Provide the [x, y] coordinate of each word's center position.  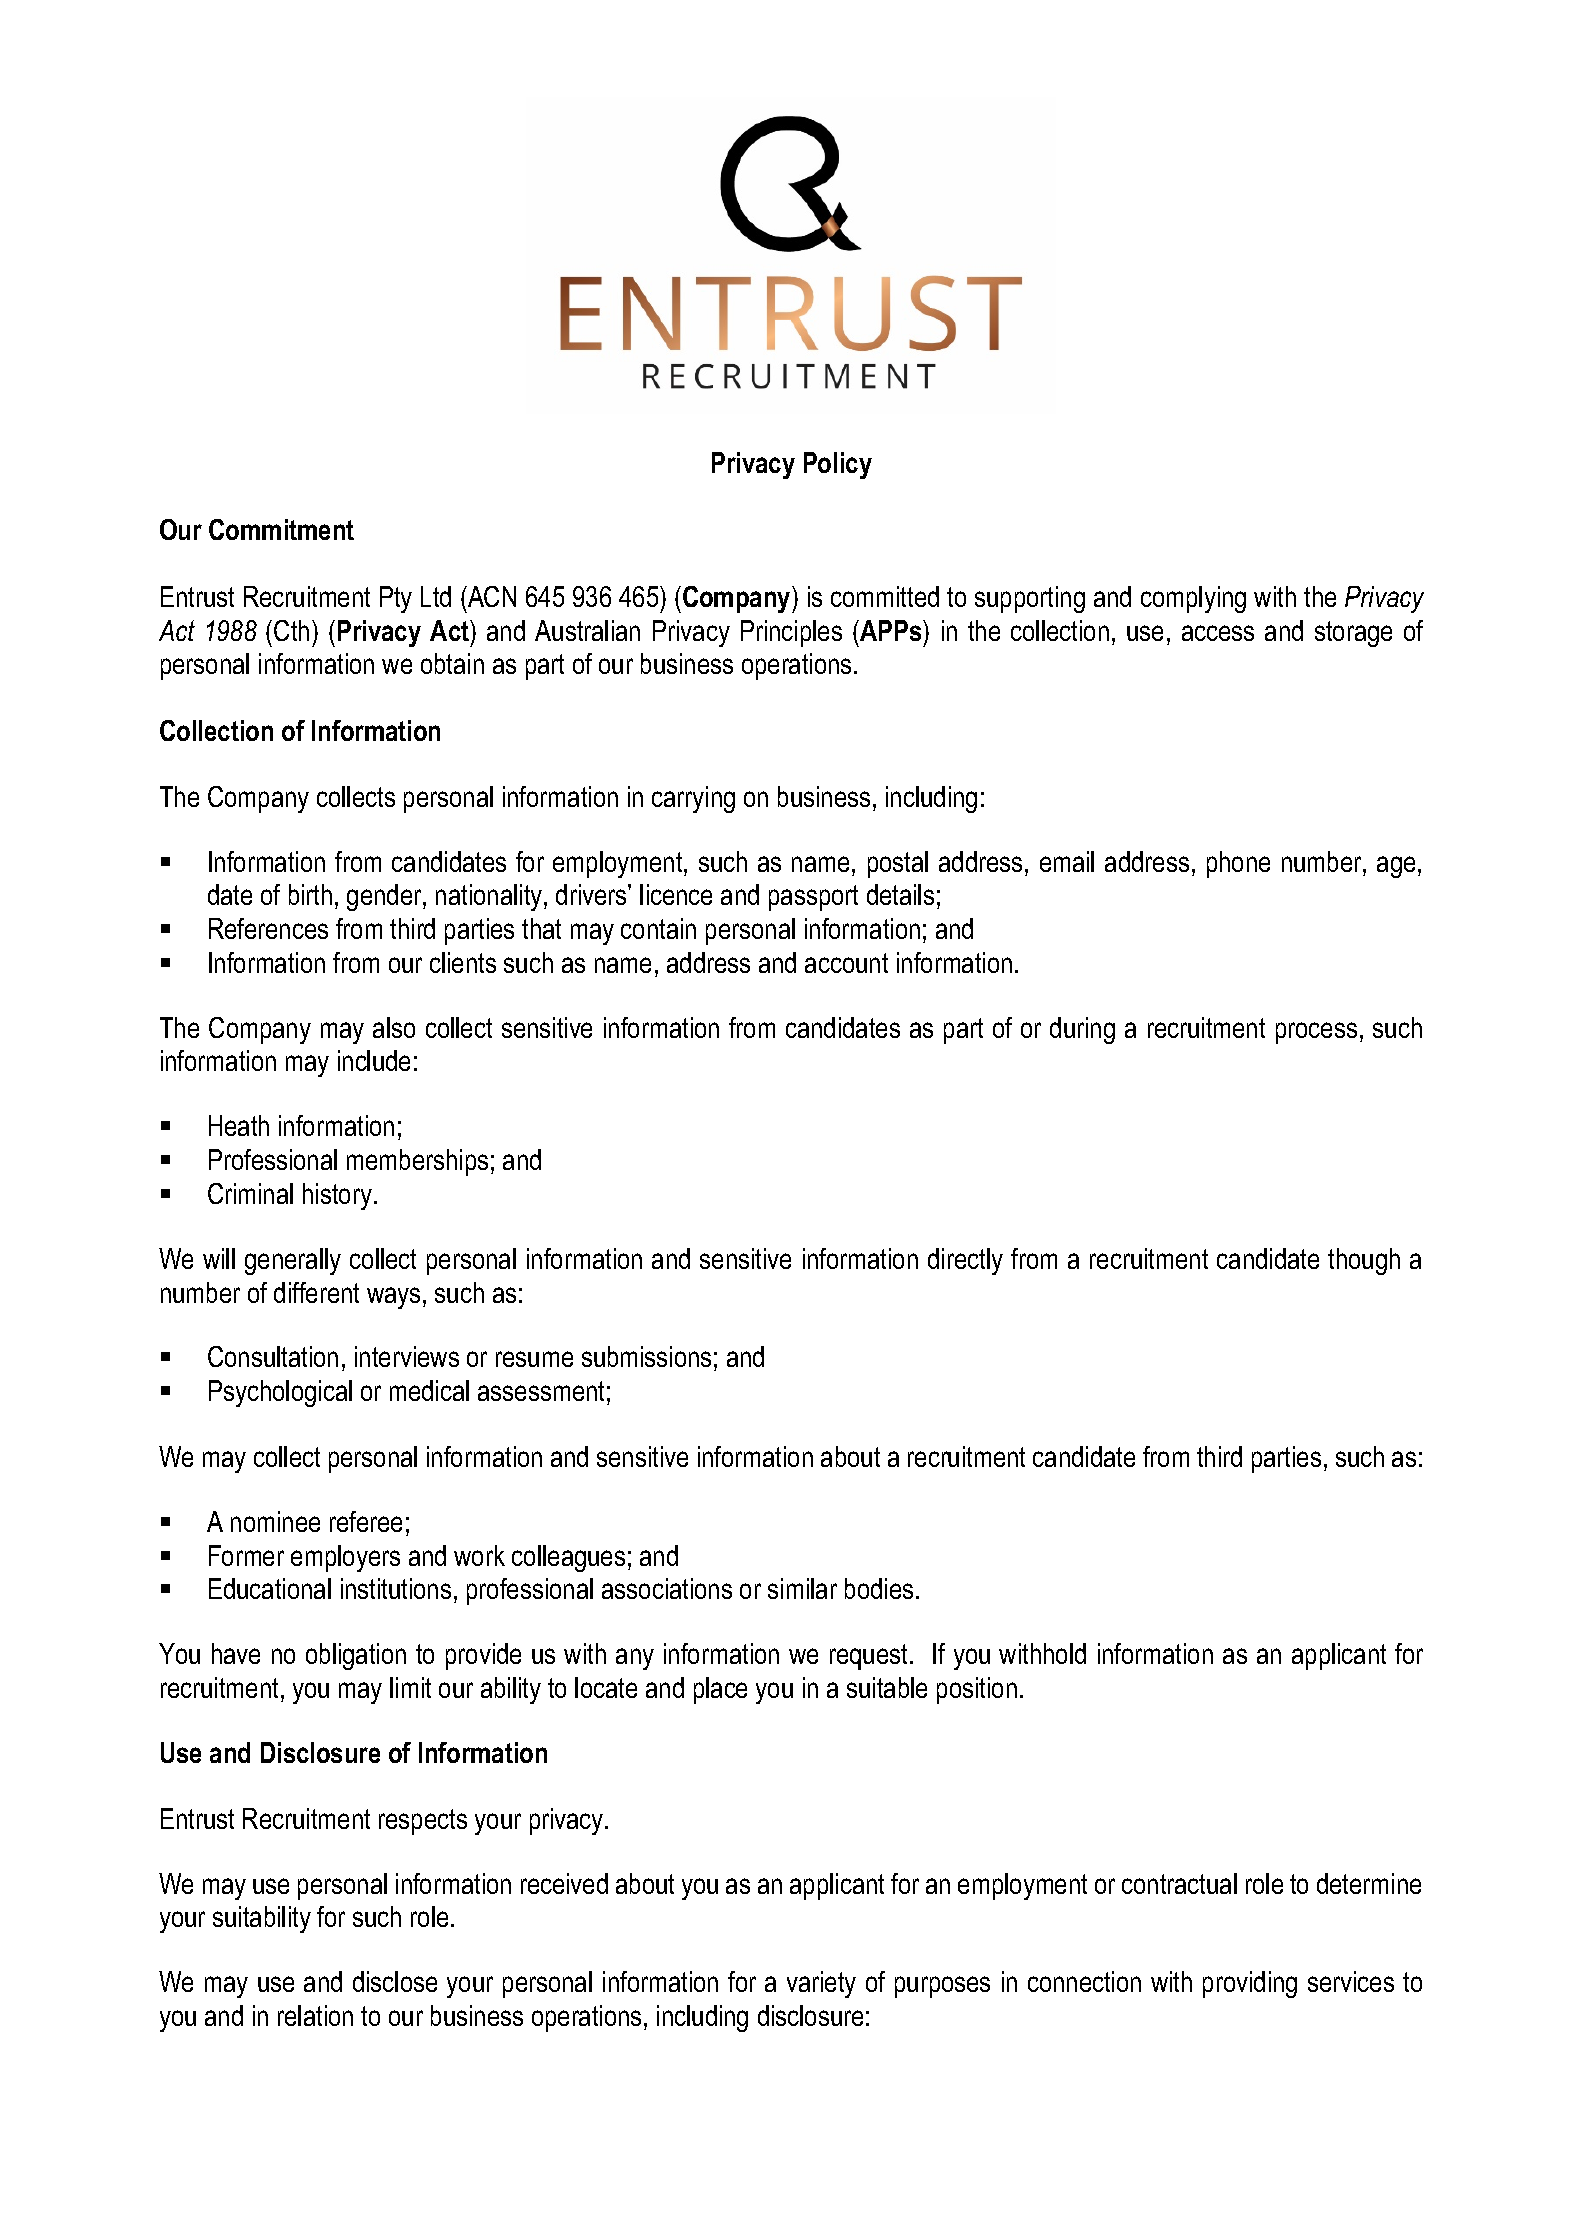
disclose [395, 1981]
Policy [838, 465]
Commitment [281, 529]
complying [1193, 599]
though [1364, 1261]
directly [965, 1261]
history [337, 1196]
